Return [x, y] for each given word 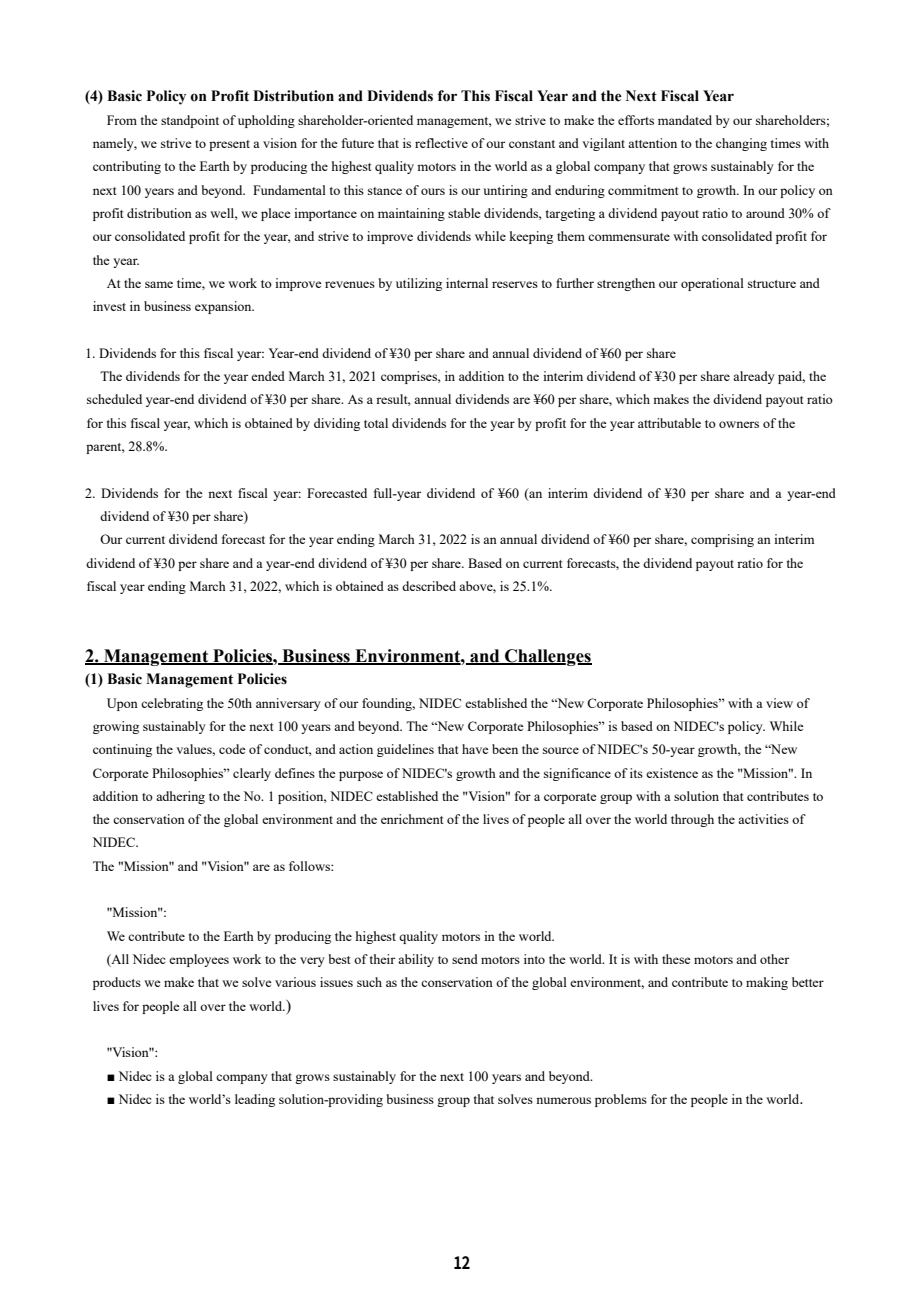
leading [255, 1100]
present [229, 145]
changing [741, 144]
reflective [441, 143]
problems [621, 1100]
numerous [563, 1100]
